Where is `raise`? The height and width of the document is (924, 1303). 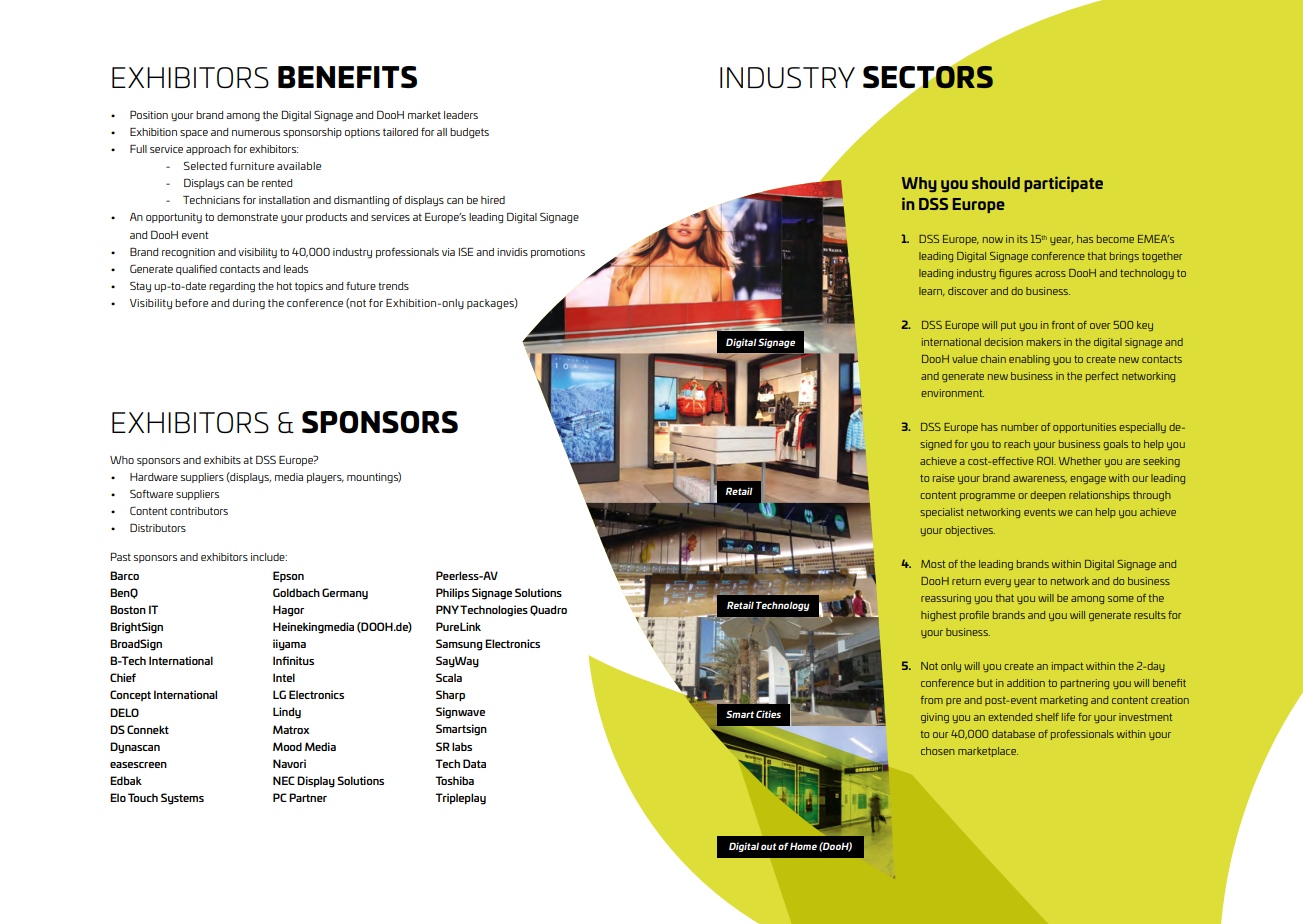
raise is located at coordinates (944, 478).
